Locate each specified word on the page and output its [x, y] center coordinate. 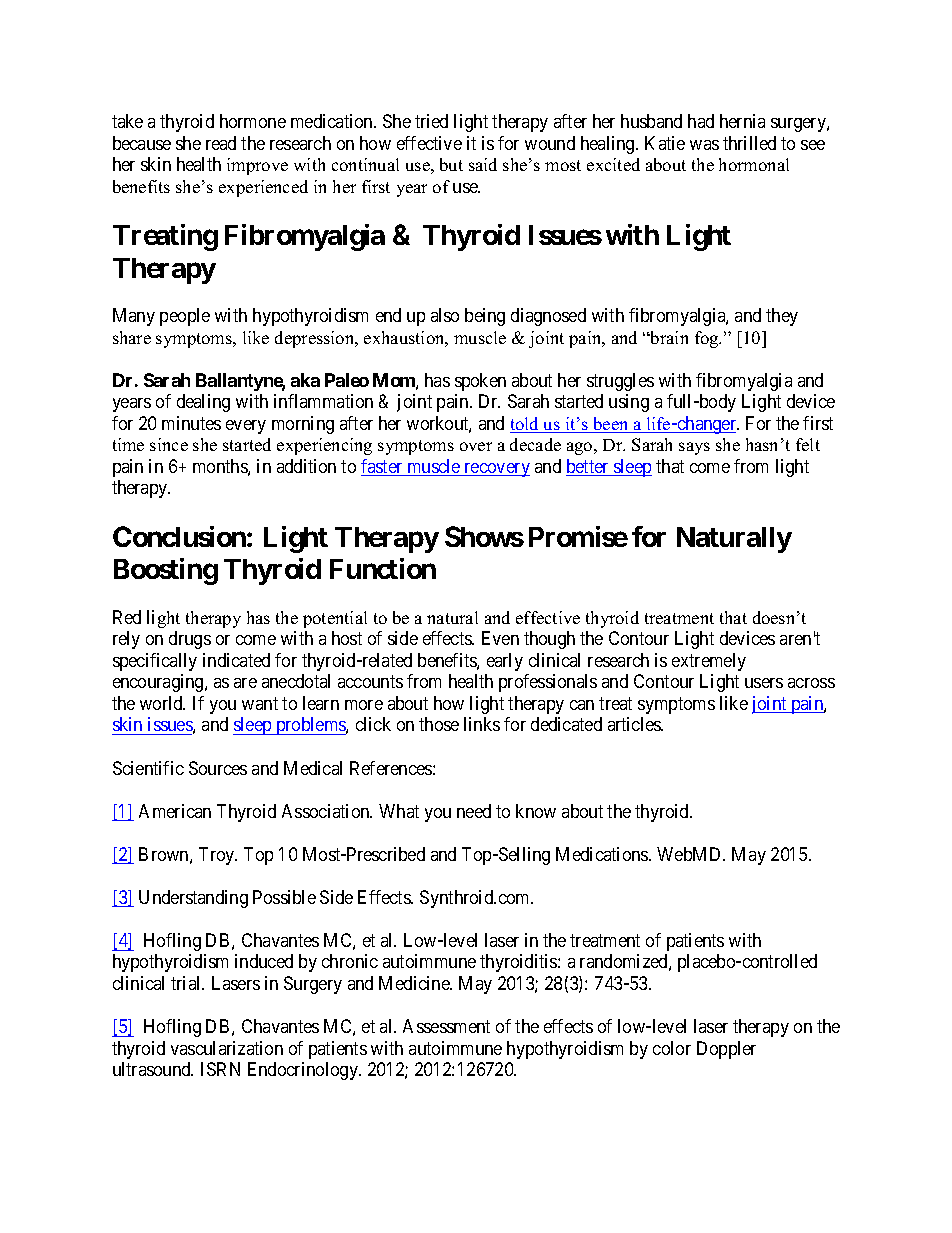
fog [708, 339]
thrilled [749, 143]
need [474, 811]
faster [383, 467]
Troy [218, 856]
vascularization [227, 1048]
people [185, 317]
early [505, 662]
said [483, 164]
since [169, 444]
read [221, 143]
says [694, 448]
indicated [236, 660]
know [536, 811]
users [764, 683]
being [485, 317]
